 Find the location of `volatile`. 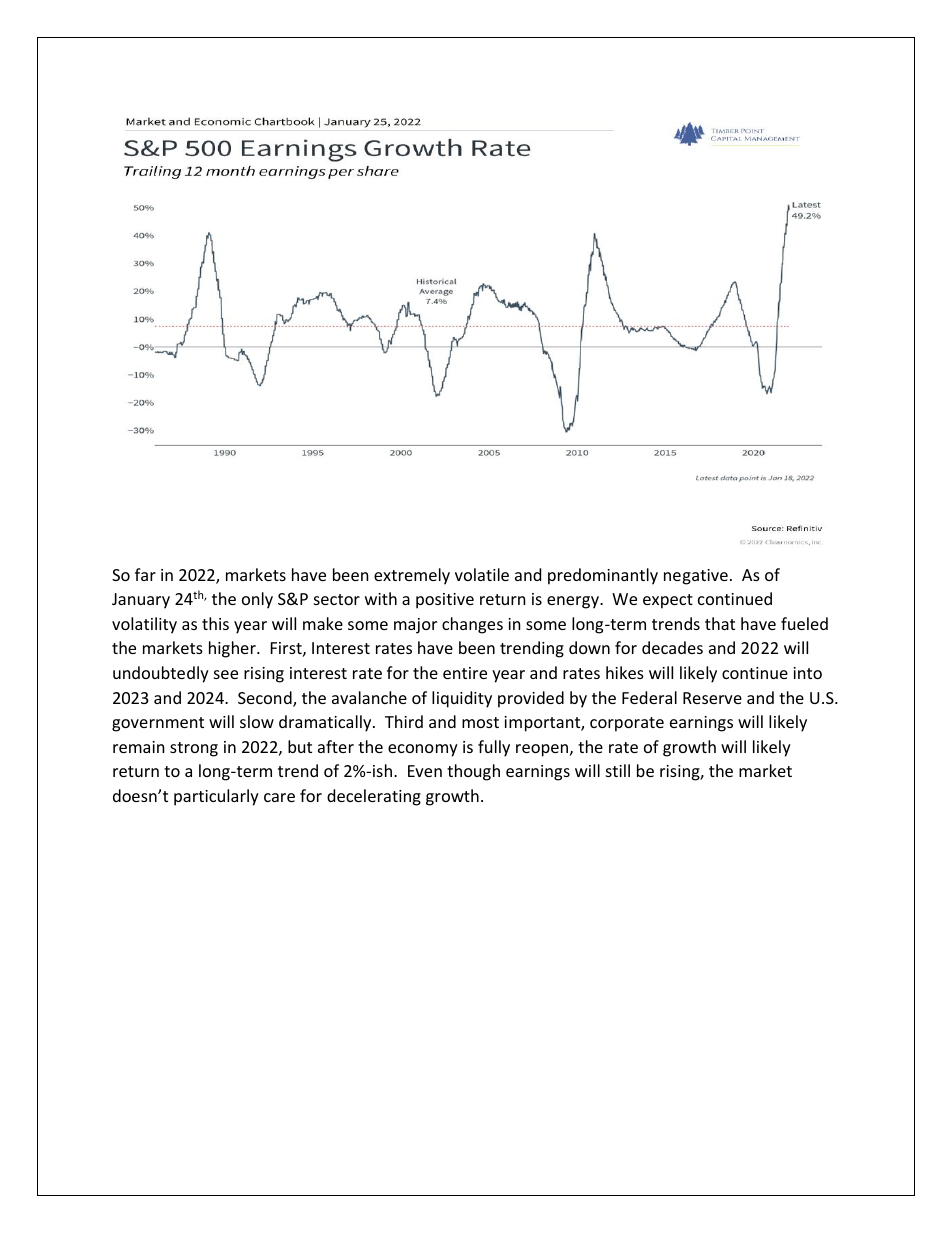

volatile is located at coordinates (482, 574).
